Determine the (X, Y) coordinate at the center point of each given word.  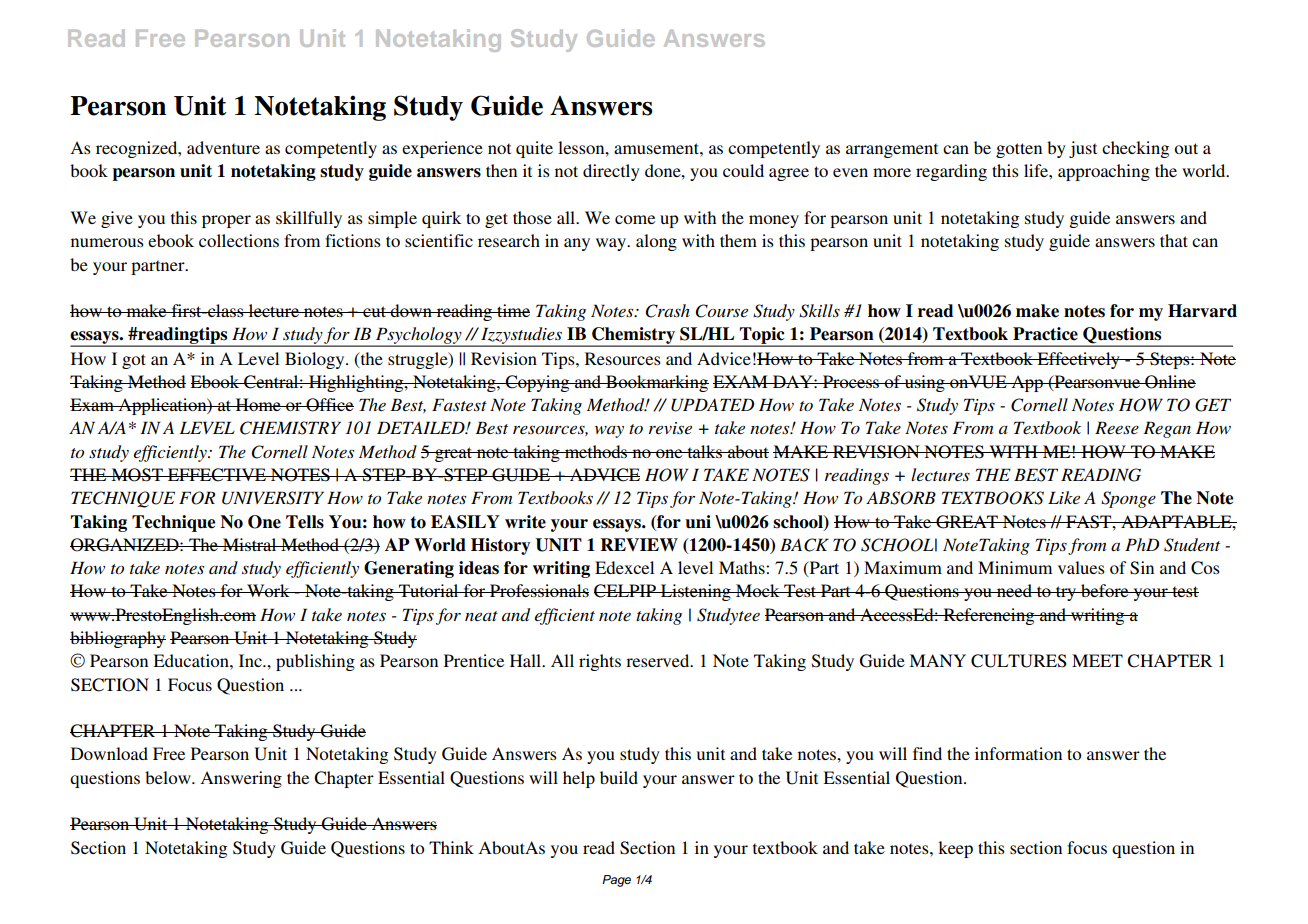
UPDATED (712, 405)
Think (451, 847)
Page (616, 881)
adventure (223, 147)
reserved (659, 660)
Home (258, 404)
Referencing (989, 616)
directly (611, 172)
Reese (1117, 427)
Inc (251, 660)
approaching (1104, 172)
